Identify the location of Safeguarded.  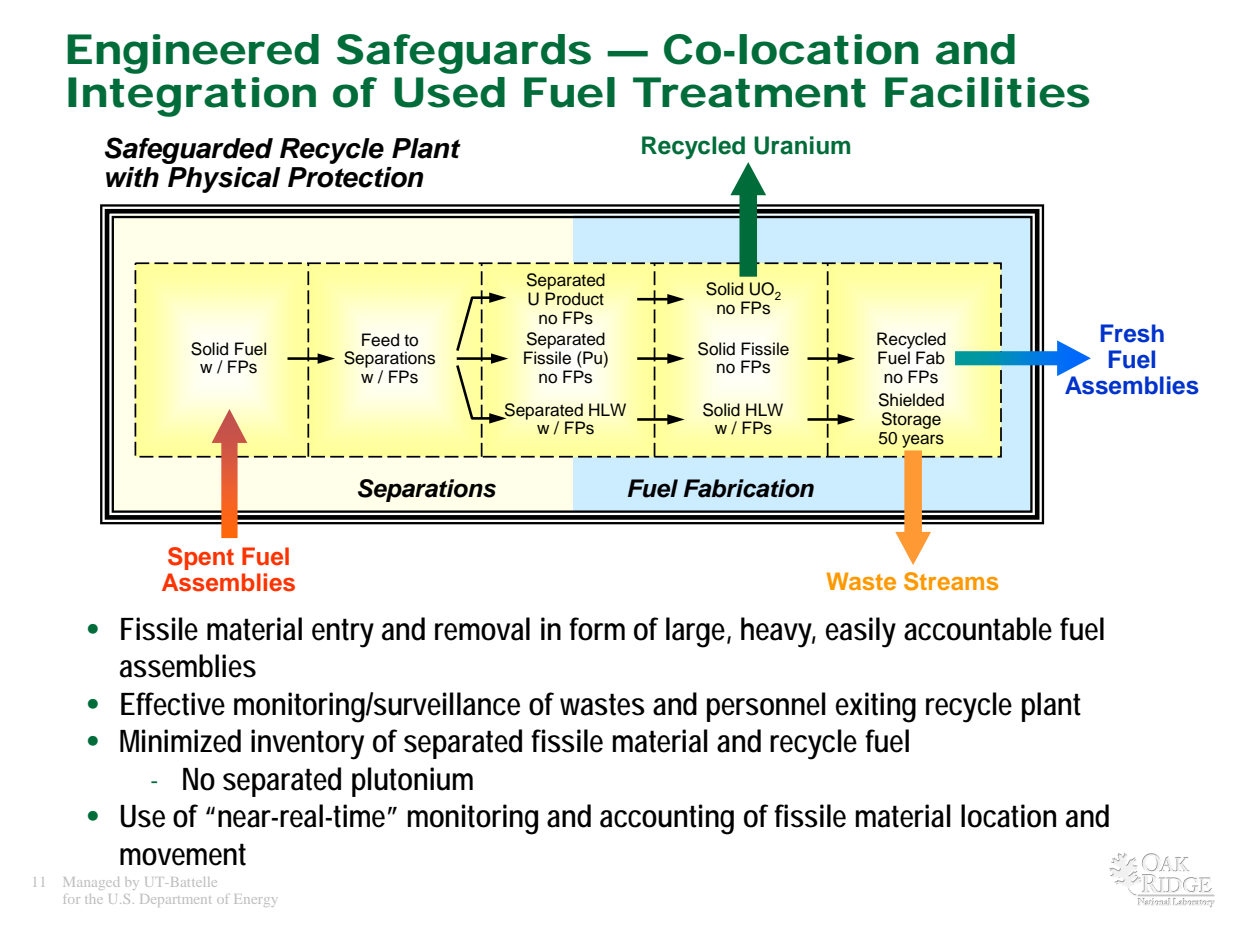
(189, 150).
